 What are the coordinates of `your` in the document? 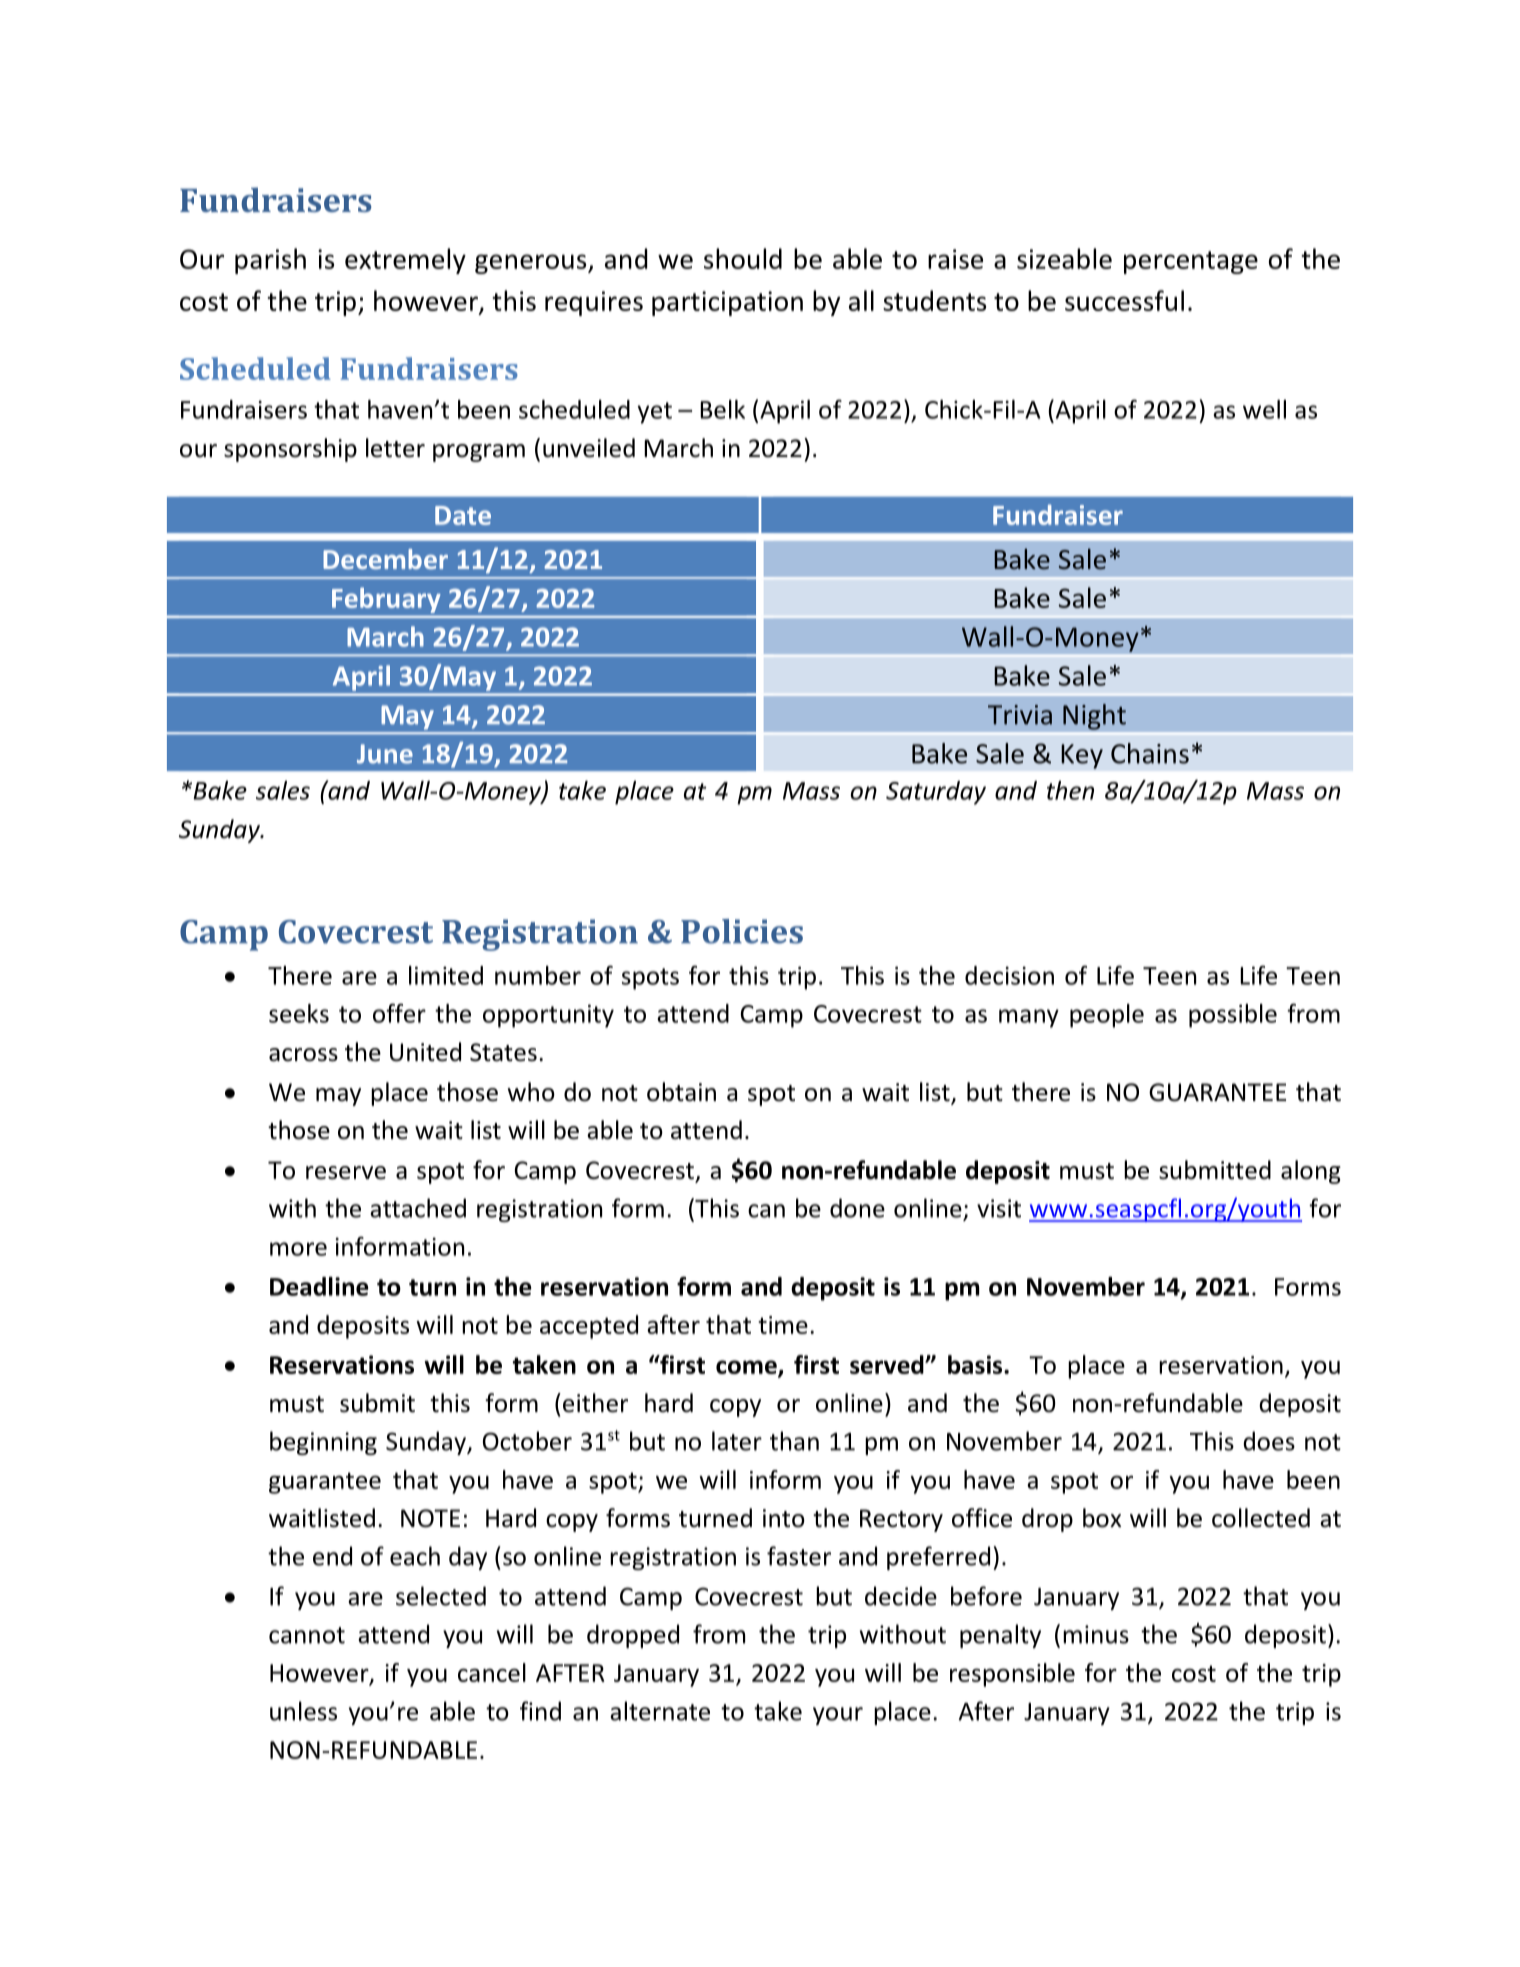 It's located at (838, 1716).
